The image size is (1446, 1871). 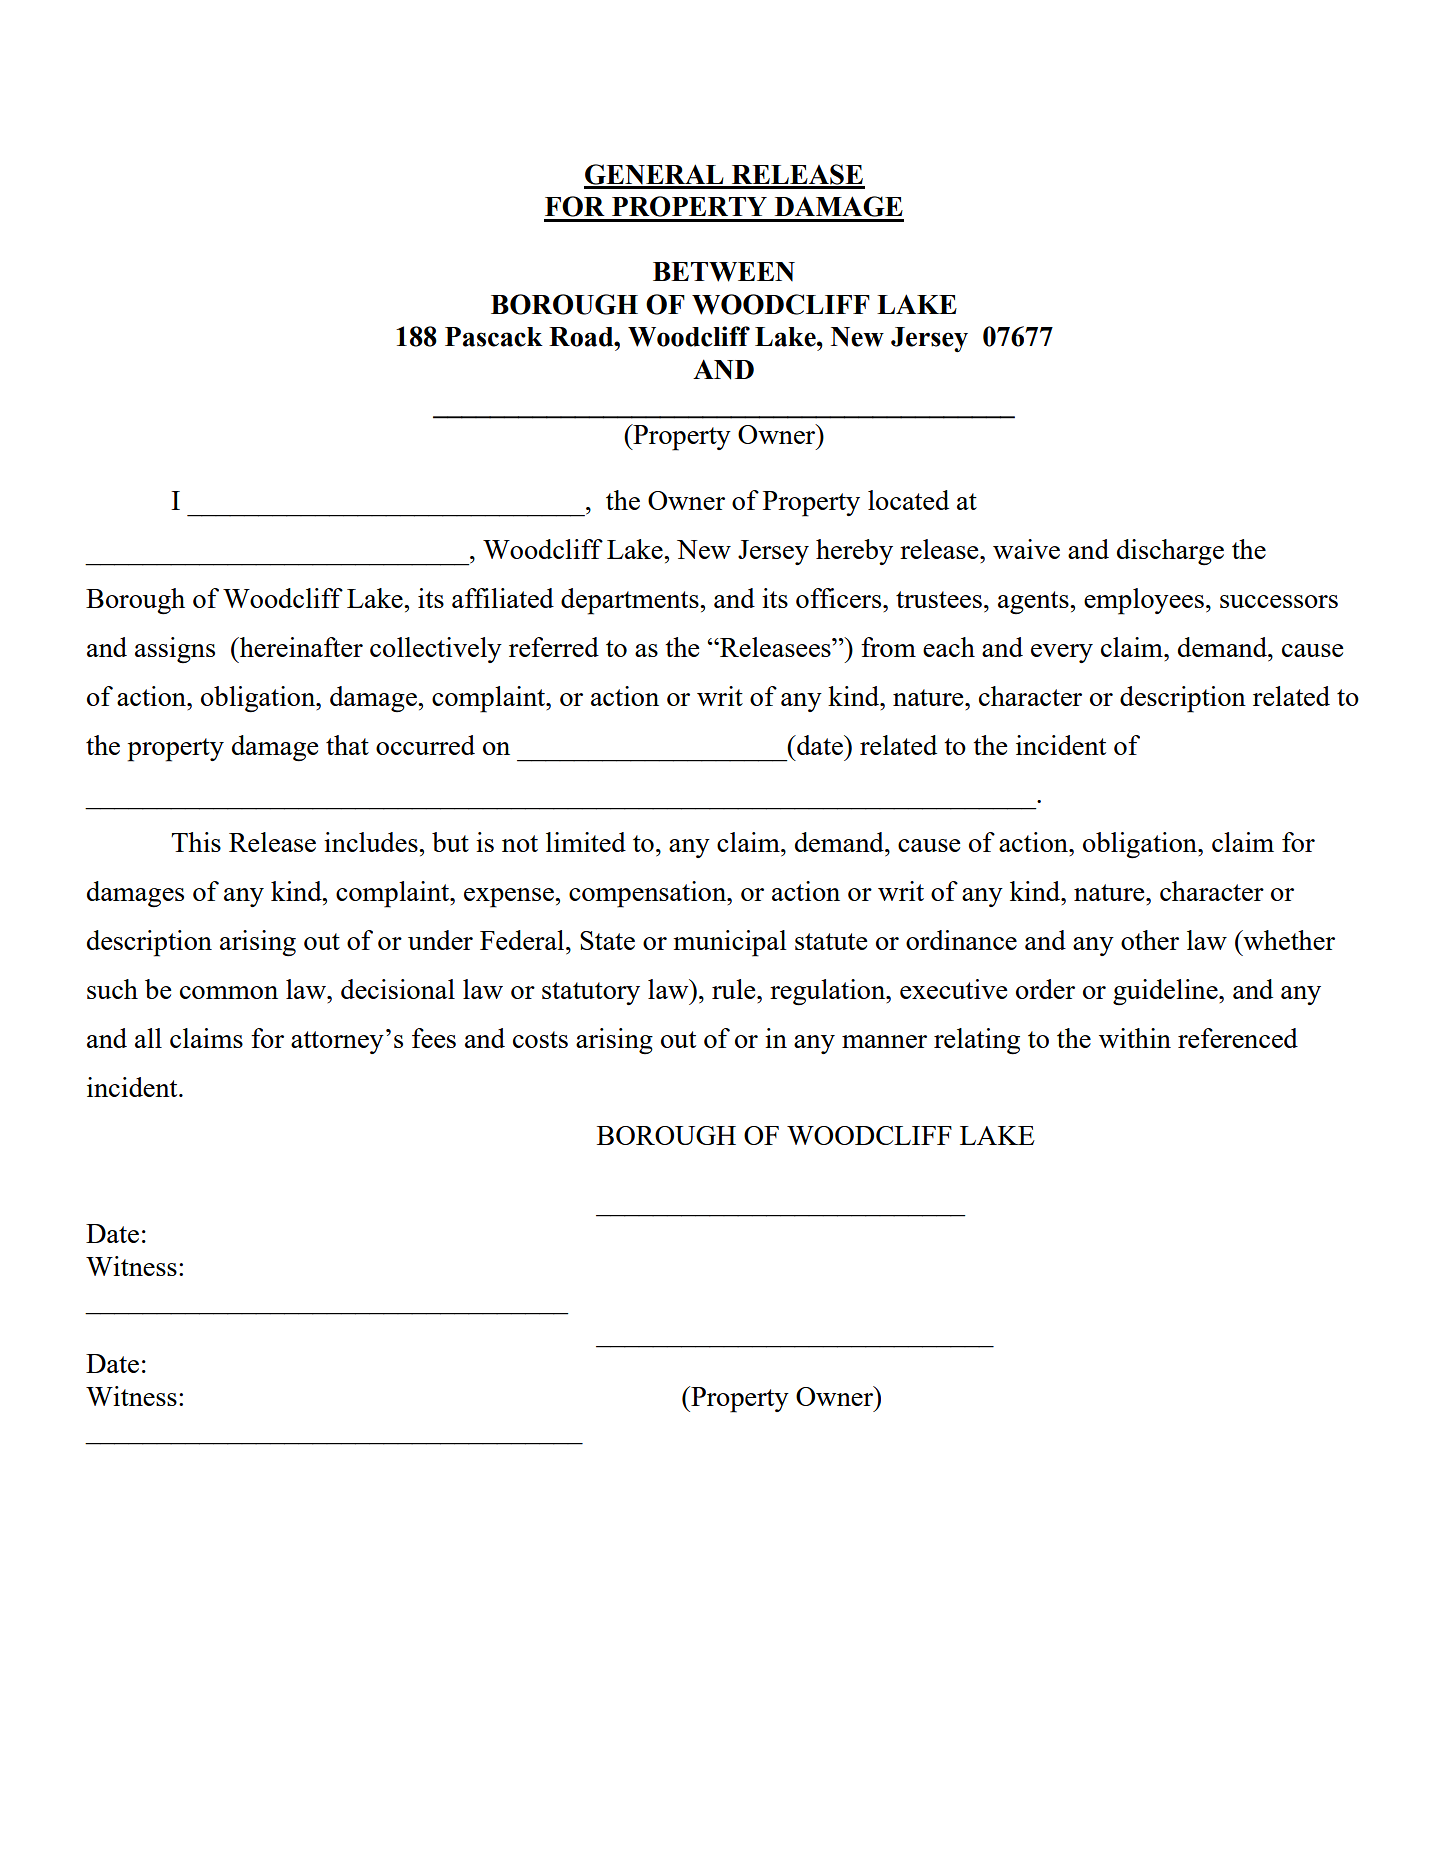 What do you see at coordinates (554, 647) in the screenshot?
I see `referred` at bounding box center [554, 647].
